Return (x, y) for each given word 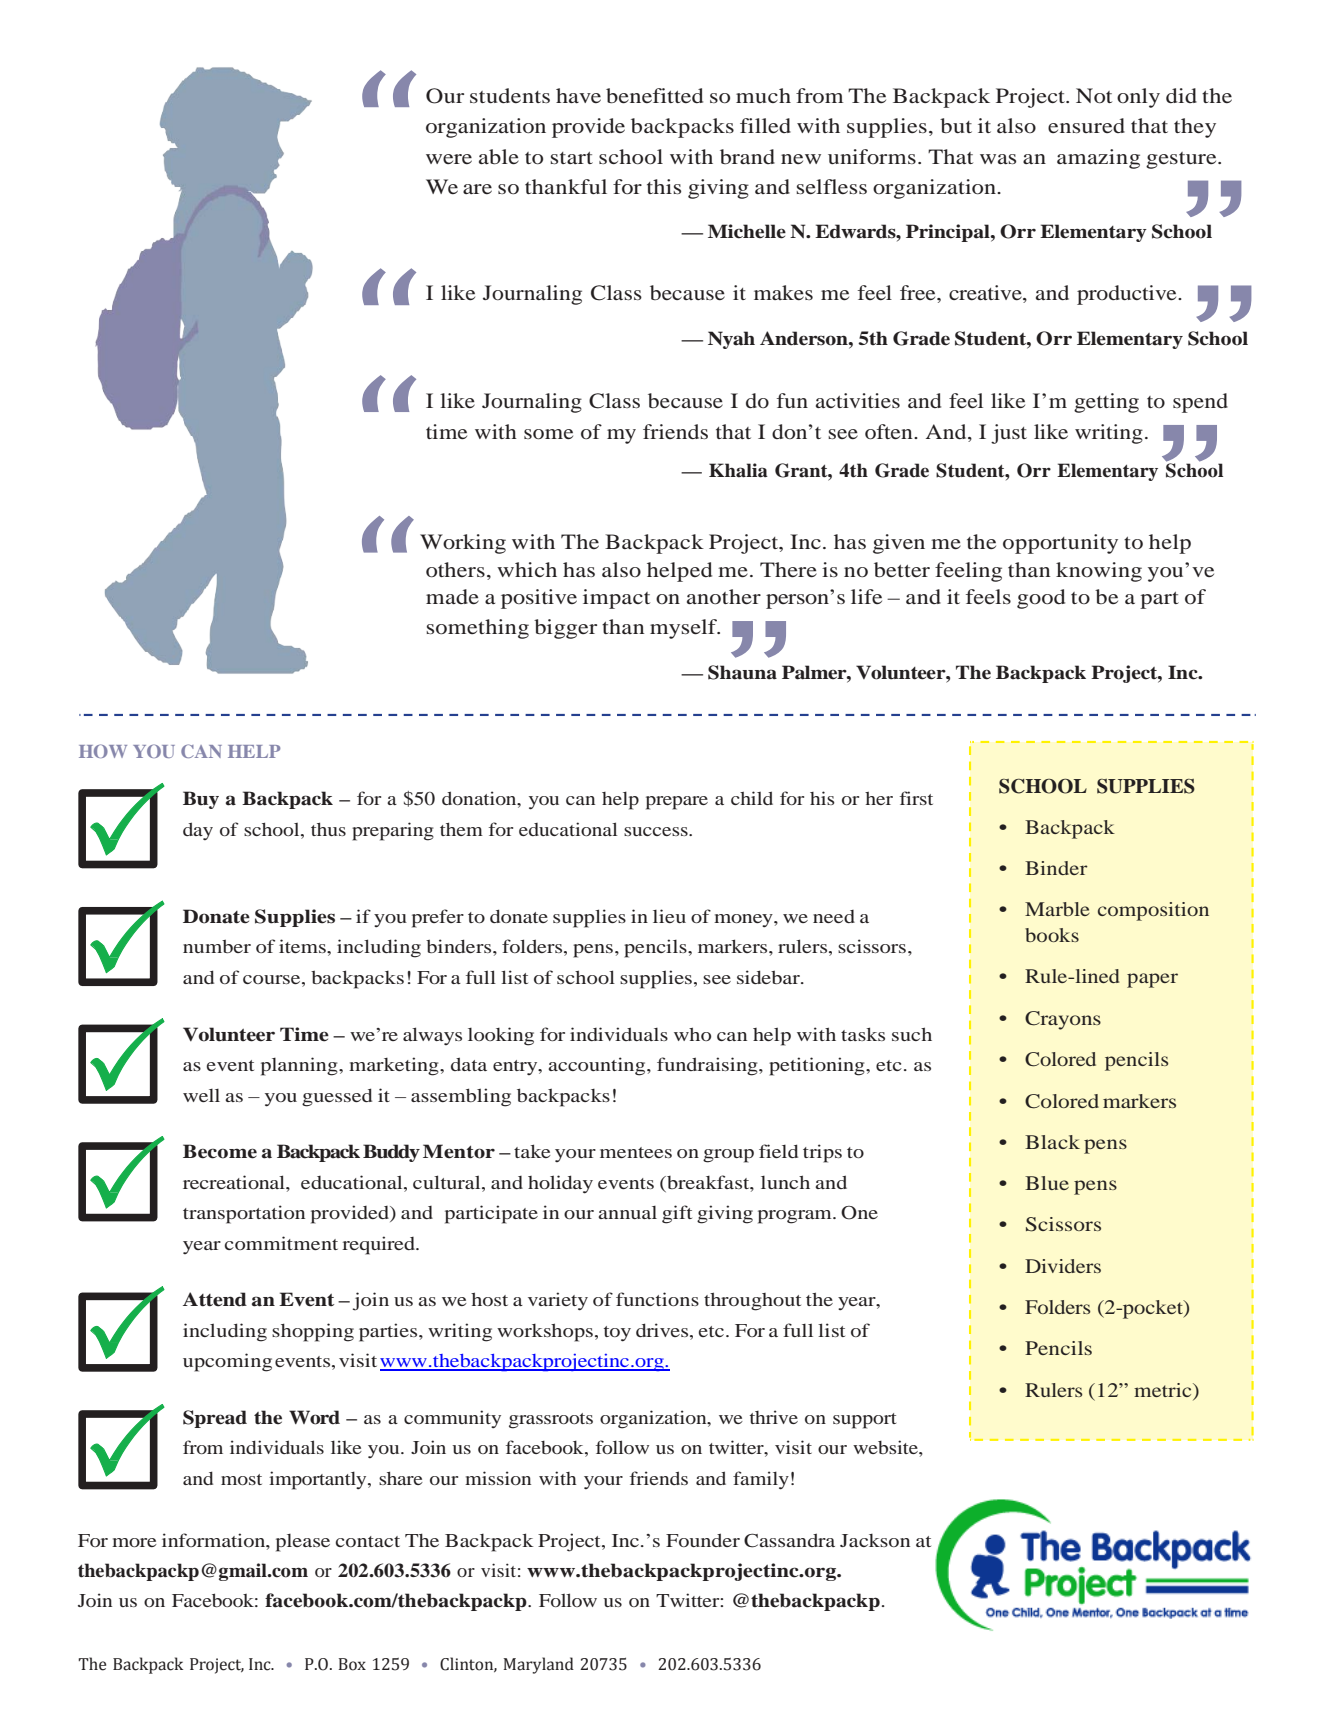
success (657, 831)
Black (1052, 1142)
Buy (201, 800)
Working (463, 544)
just (1009, 434)
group (728, 1156)
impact (616, 599)
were (449, 159)
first (916, 798)
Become (220, 1151)
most (241, 1479)
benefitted (654, 96)
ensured (1086, 125)
